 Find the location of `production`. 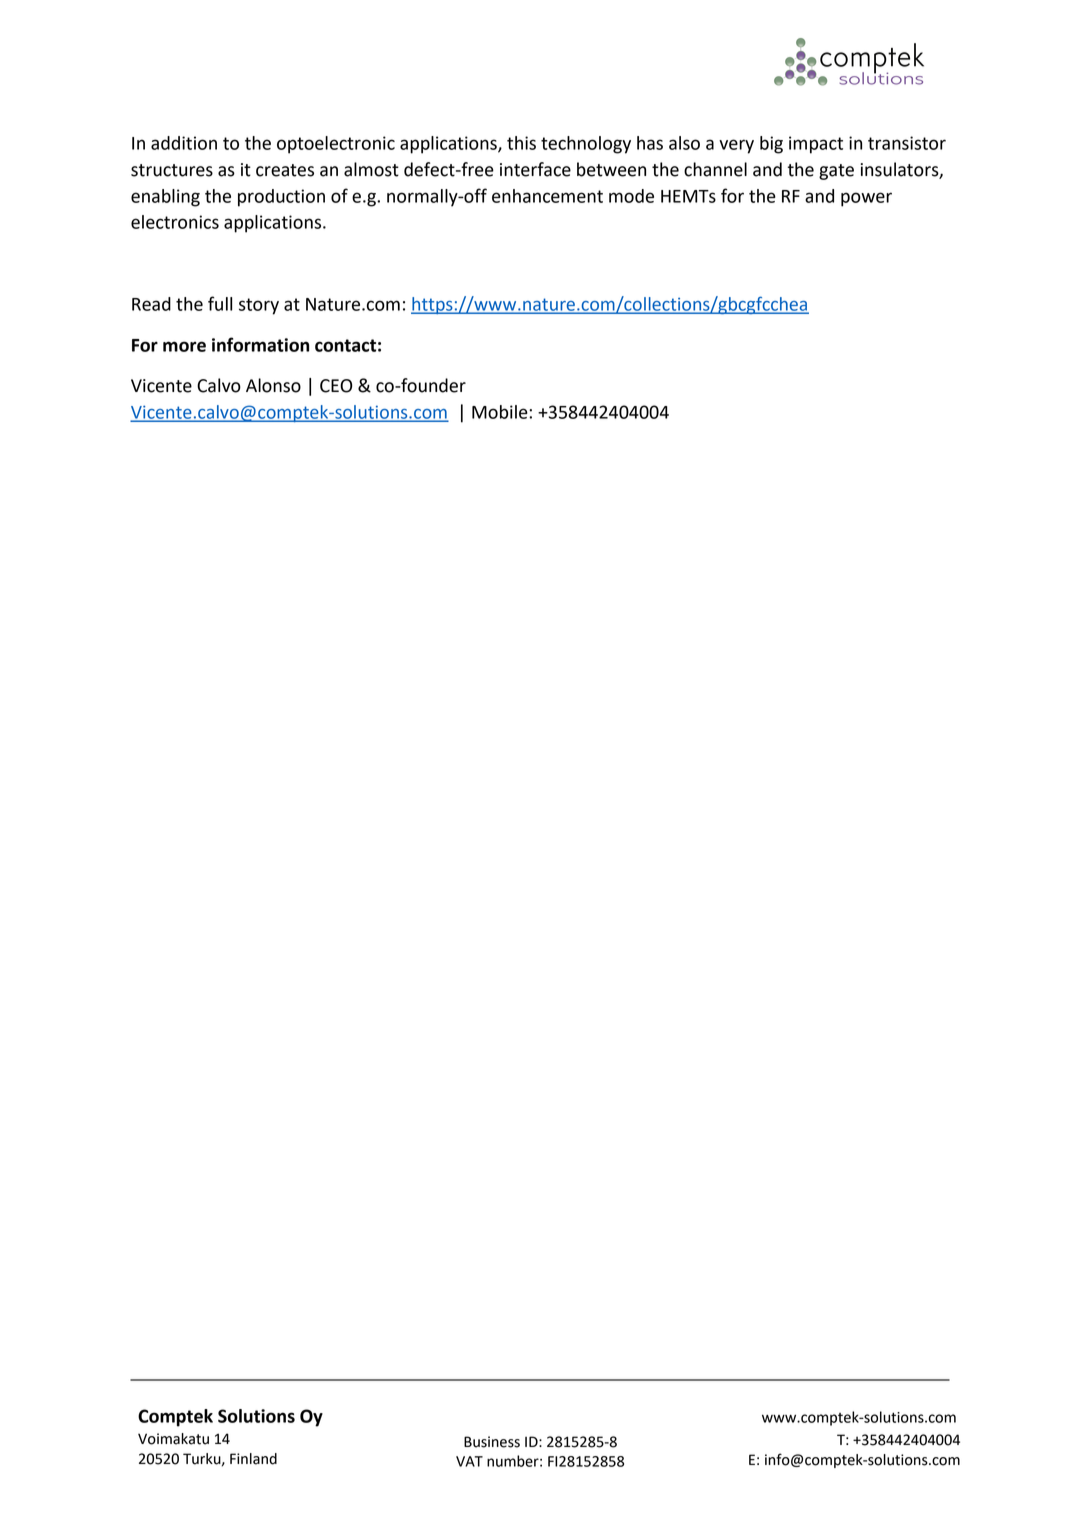

production is located at coordinates (281, 198).
